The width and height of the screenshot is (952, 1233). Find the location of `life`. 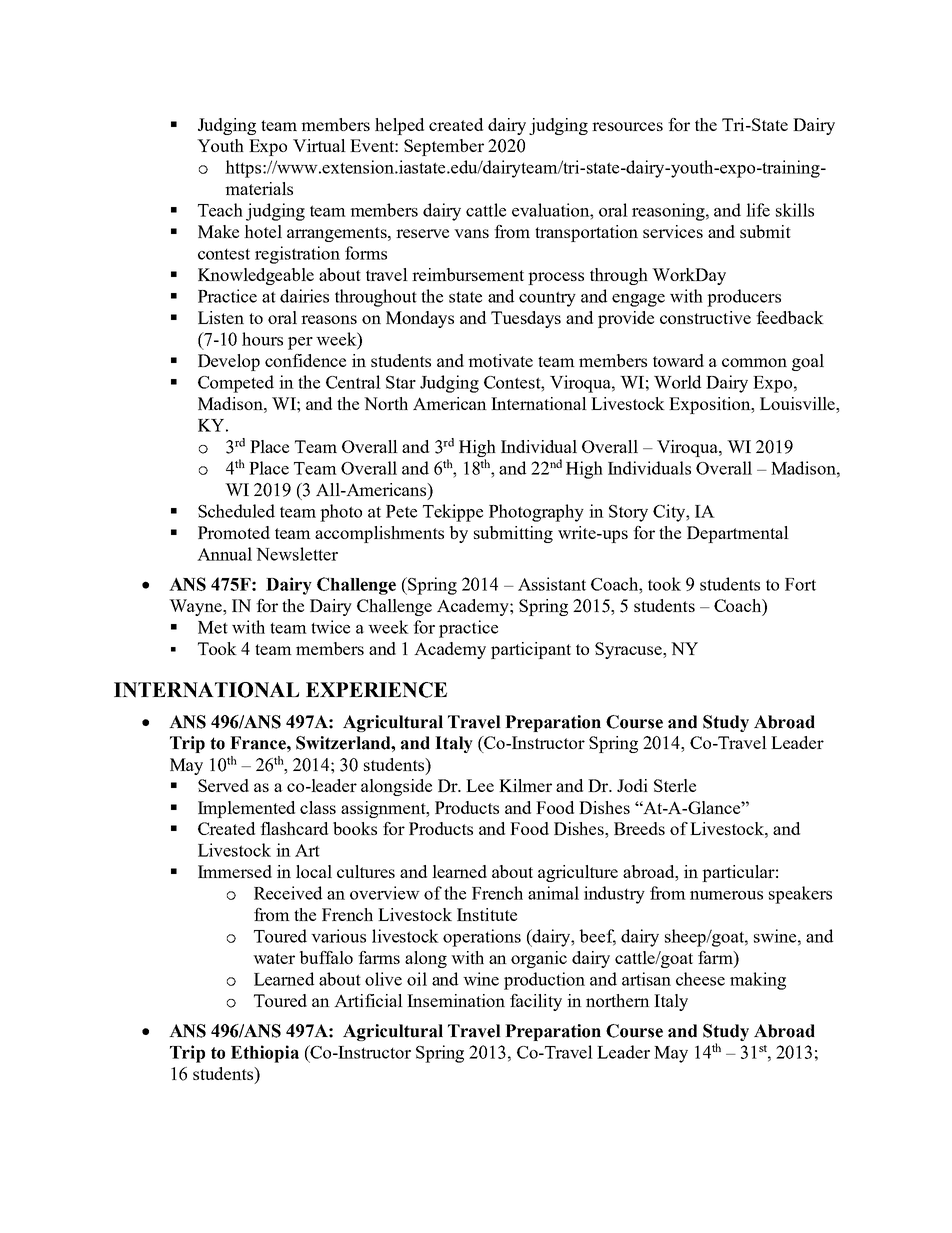

life is located at coordinates (758, 210).
